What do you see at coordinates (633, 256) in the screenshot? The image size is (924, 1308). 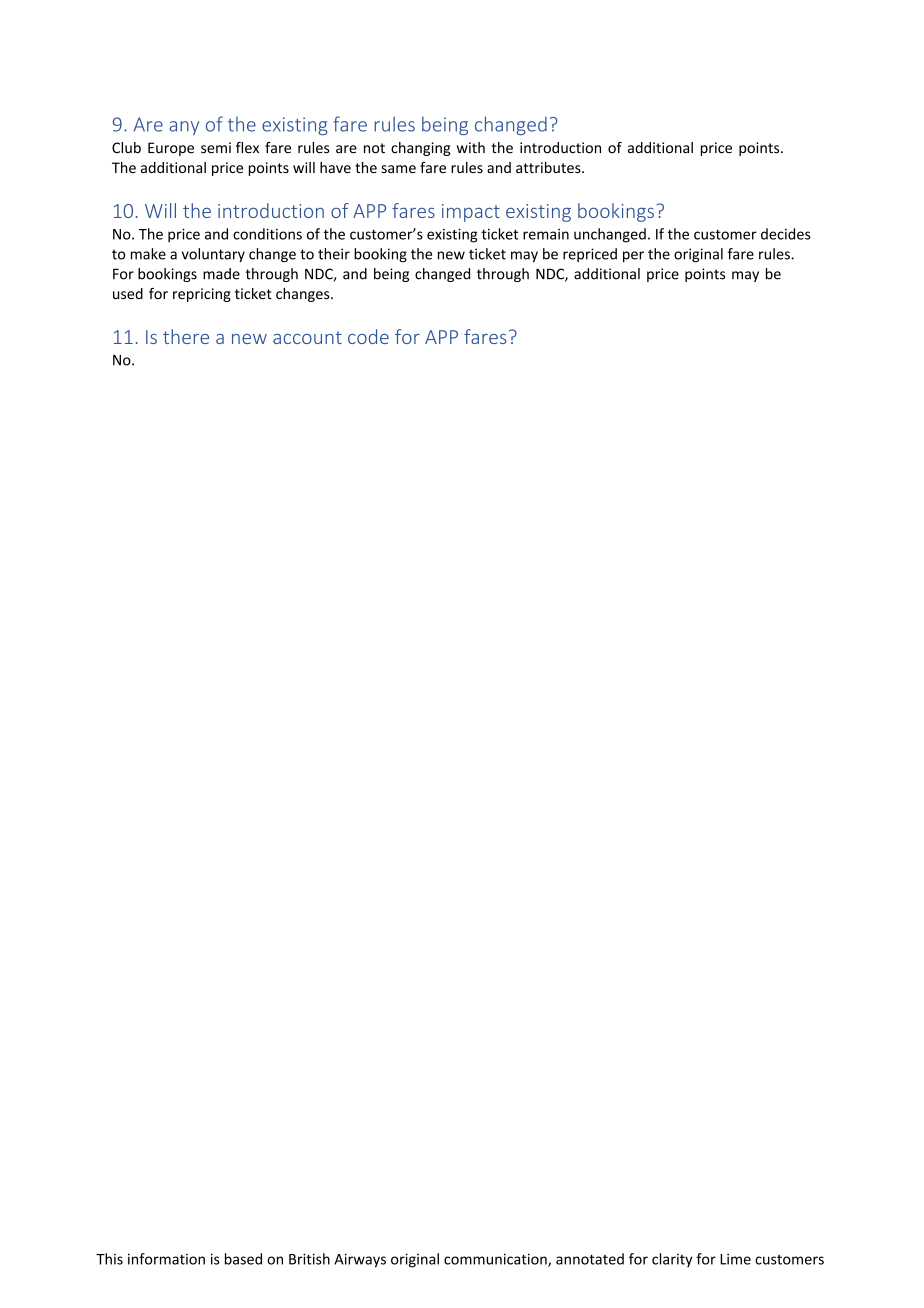 I see `per` at bounding box center [633, 256].
